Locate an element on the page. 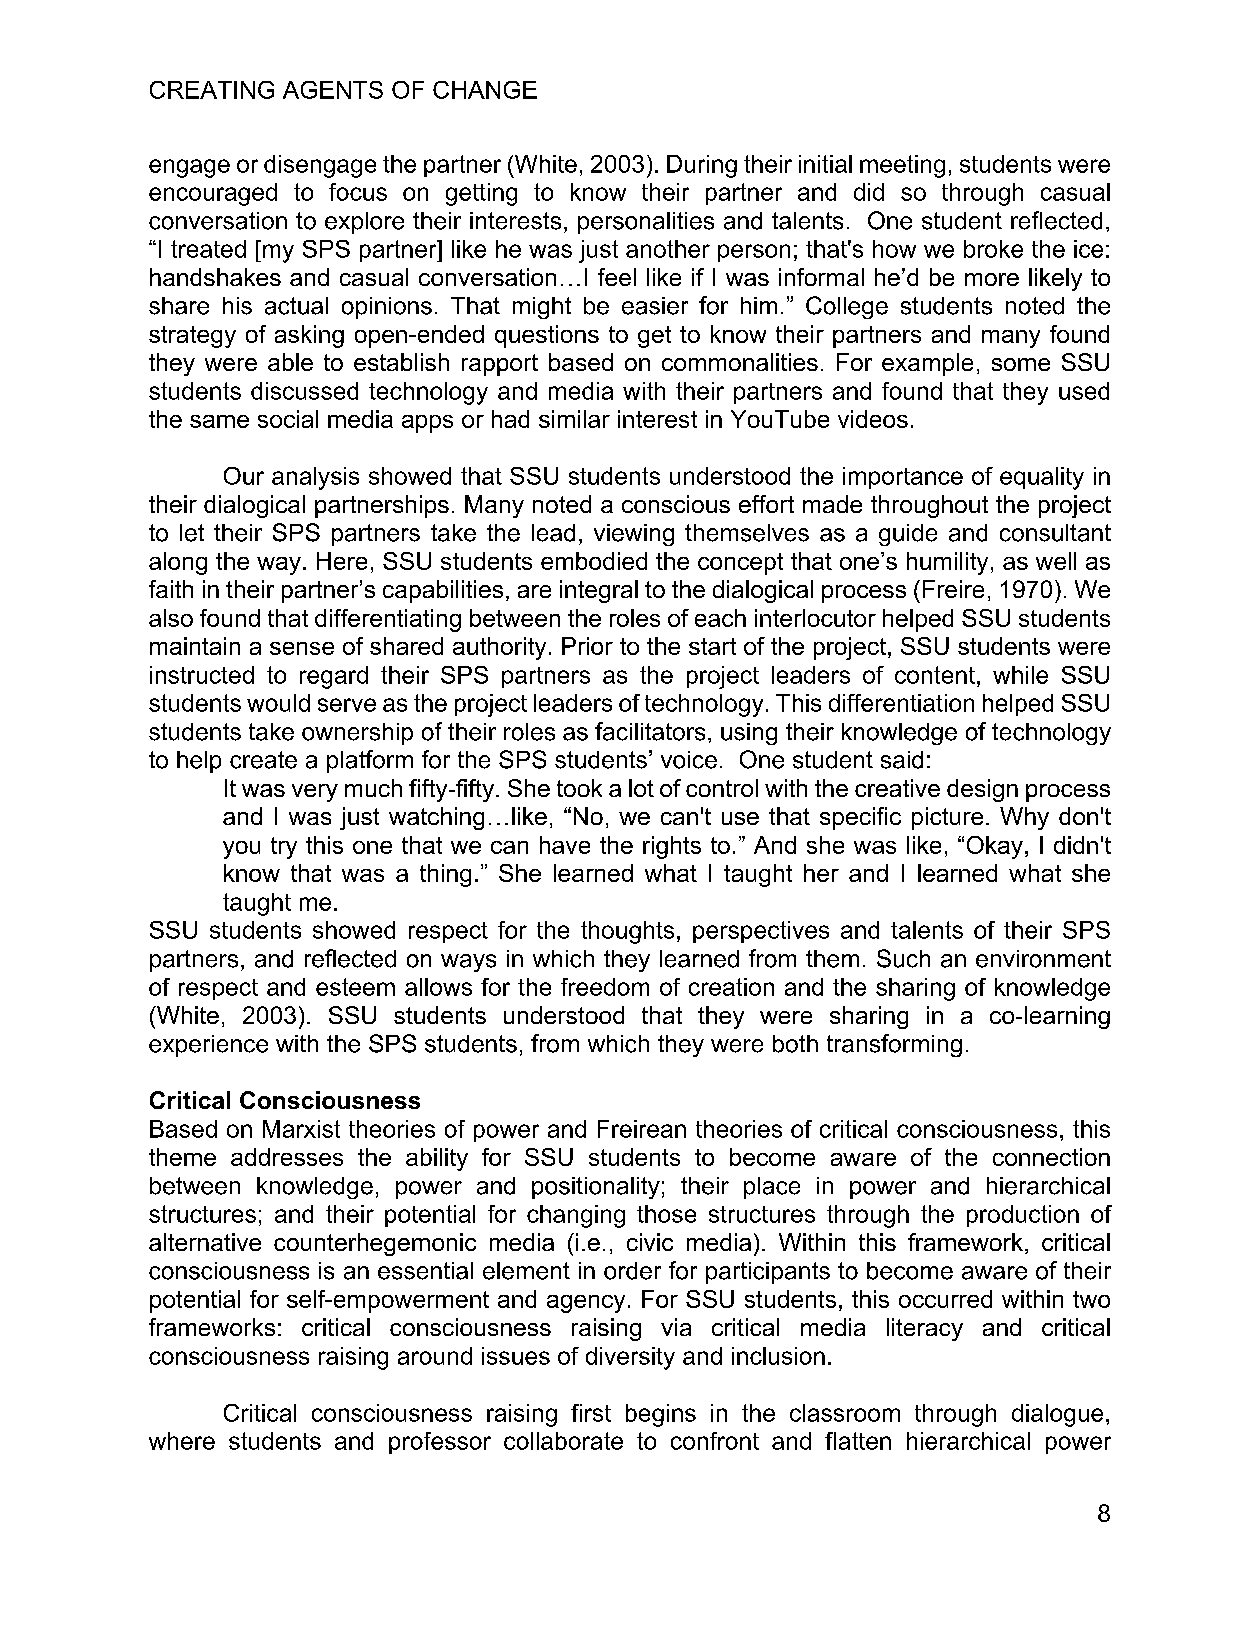 This image has height=1629, width=1259. meeting is located at coordinates (902, 166).
